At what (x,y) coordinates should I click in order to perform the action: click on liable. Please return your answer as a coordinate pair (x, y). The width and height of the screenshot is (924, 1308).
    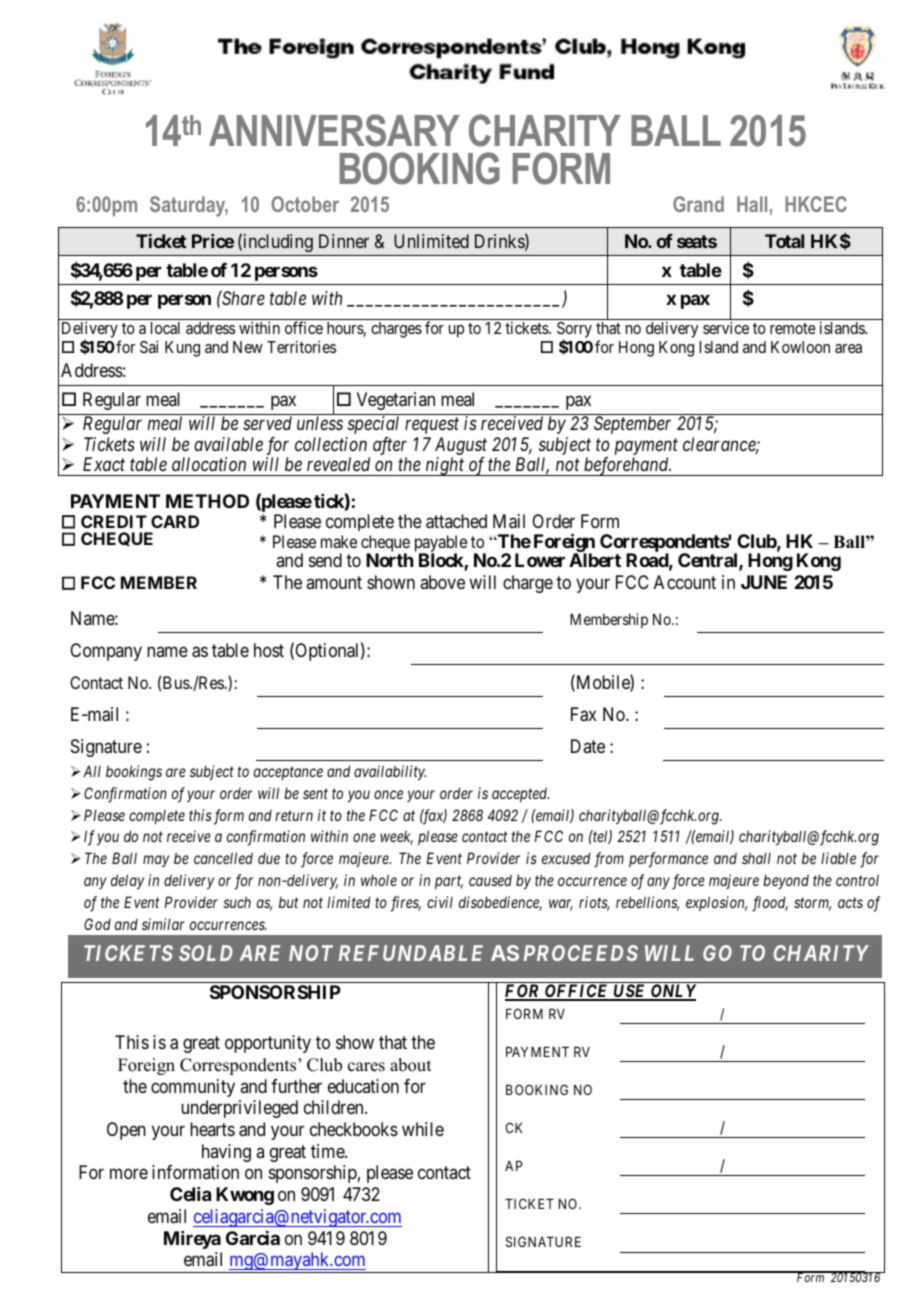
    Looking at the image, I should click on (838, 858).
